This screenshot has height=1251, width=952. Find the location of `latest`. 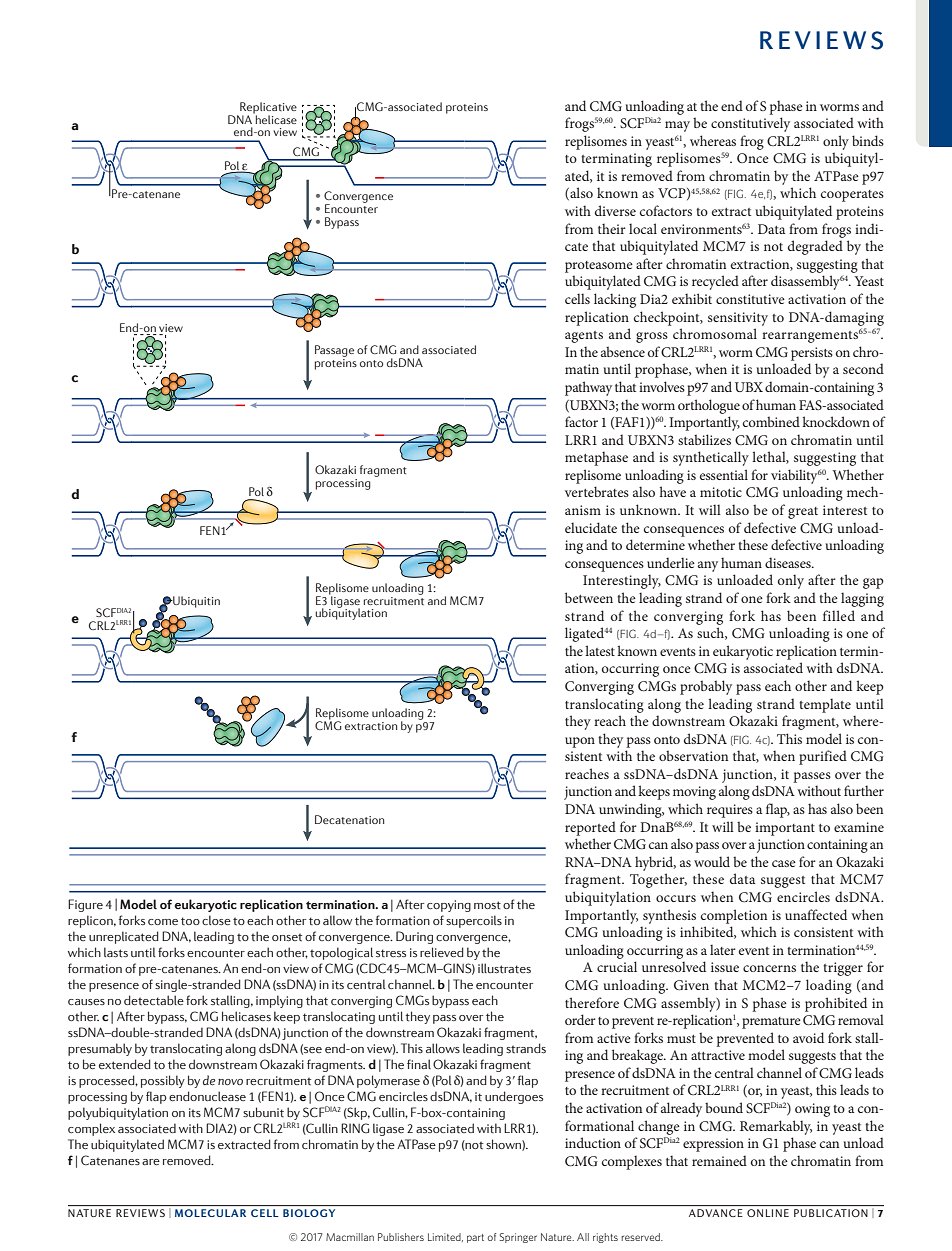

latest is located at coordinates (600, 650).
